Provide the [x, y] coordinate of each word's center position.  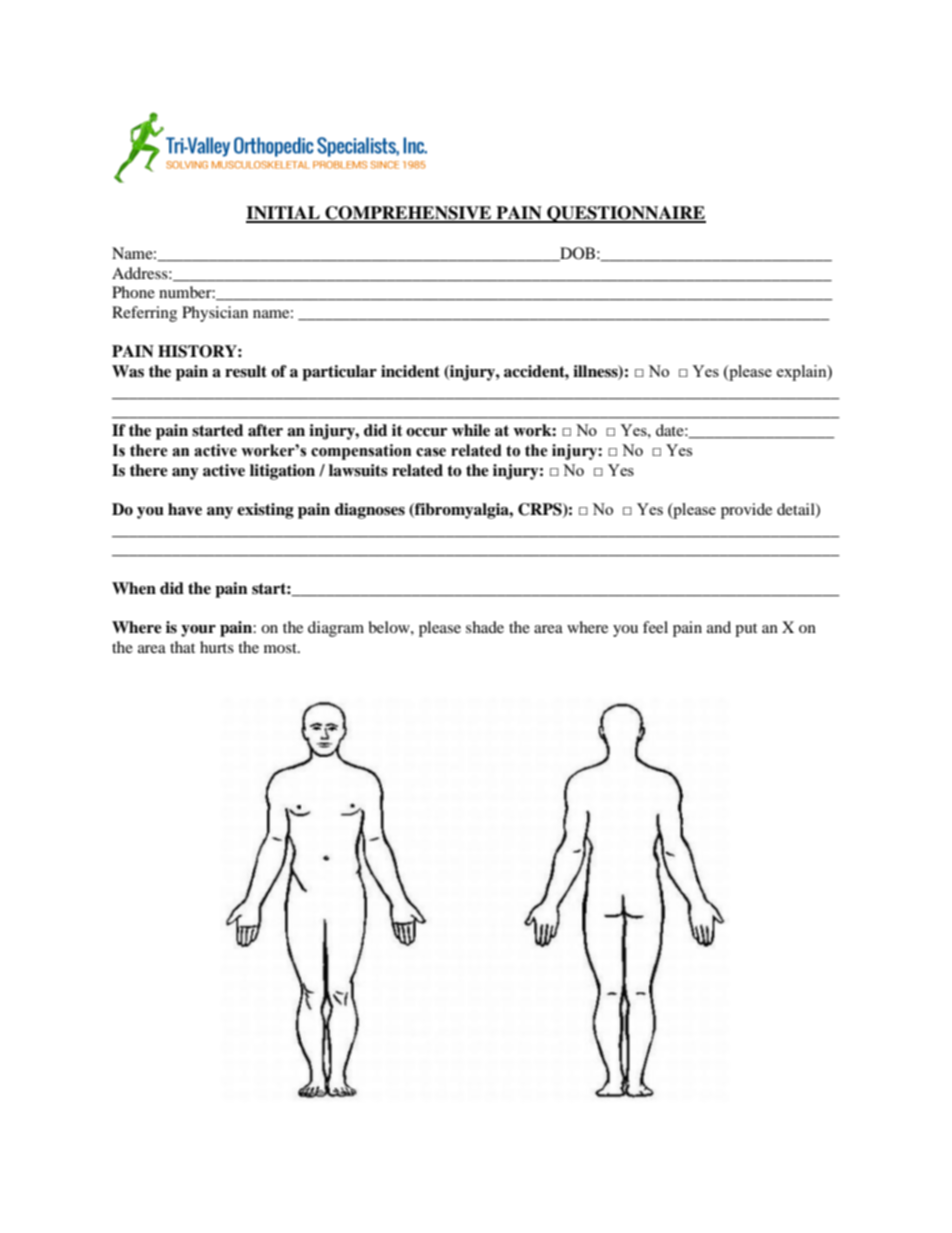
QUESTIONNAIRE [625, 214]
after [265, 430]
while [471, 430]
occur [426, 432]
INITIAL [284, 214]
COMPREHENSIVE [408, 214]
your [198, 631]
